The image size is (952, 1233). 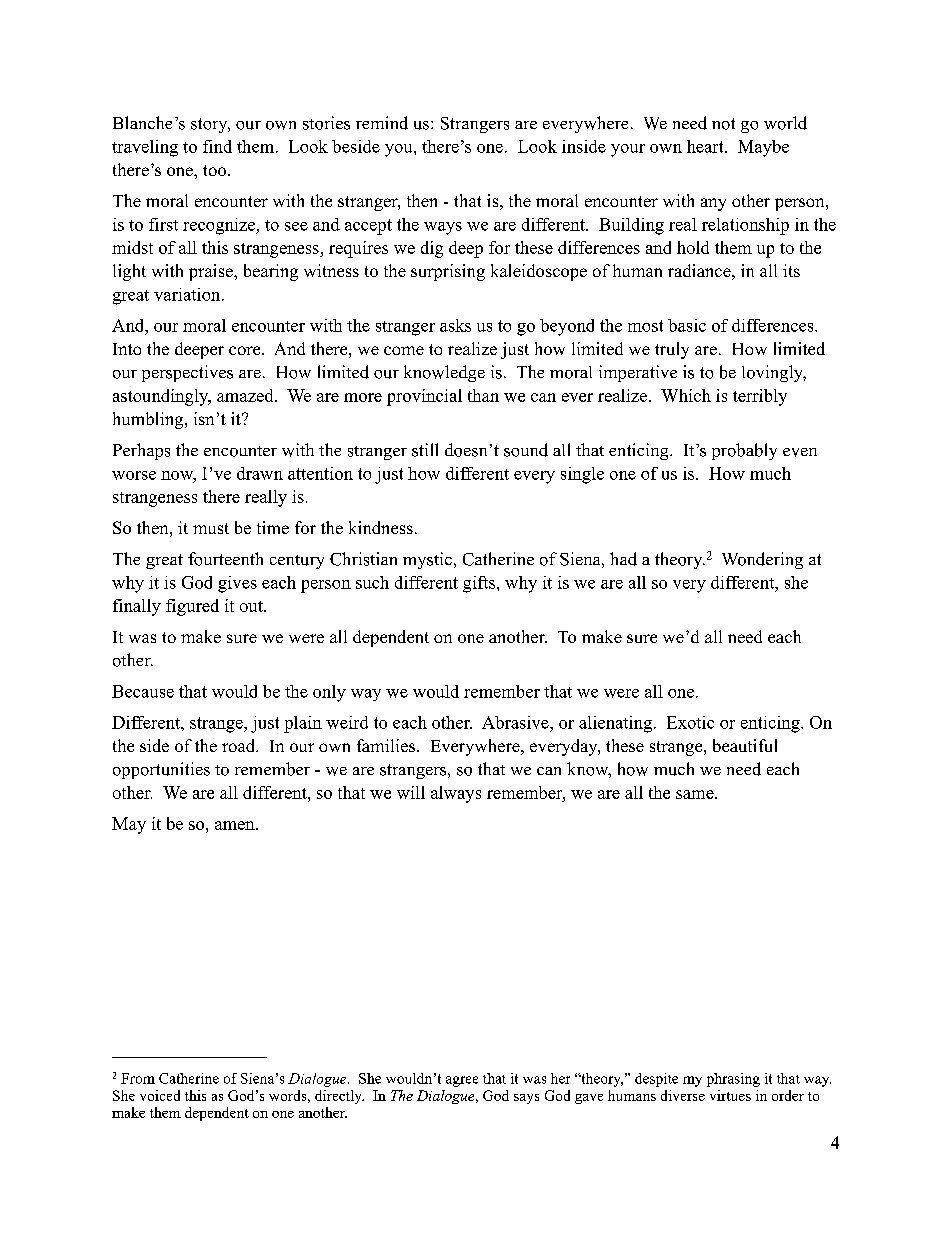 I want to click on Which, so click(x=686, y=395).
